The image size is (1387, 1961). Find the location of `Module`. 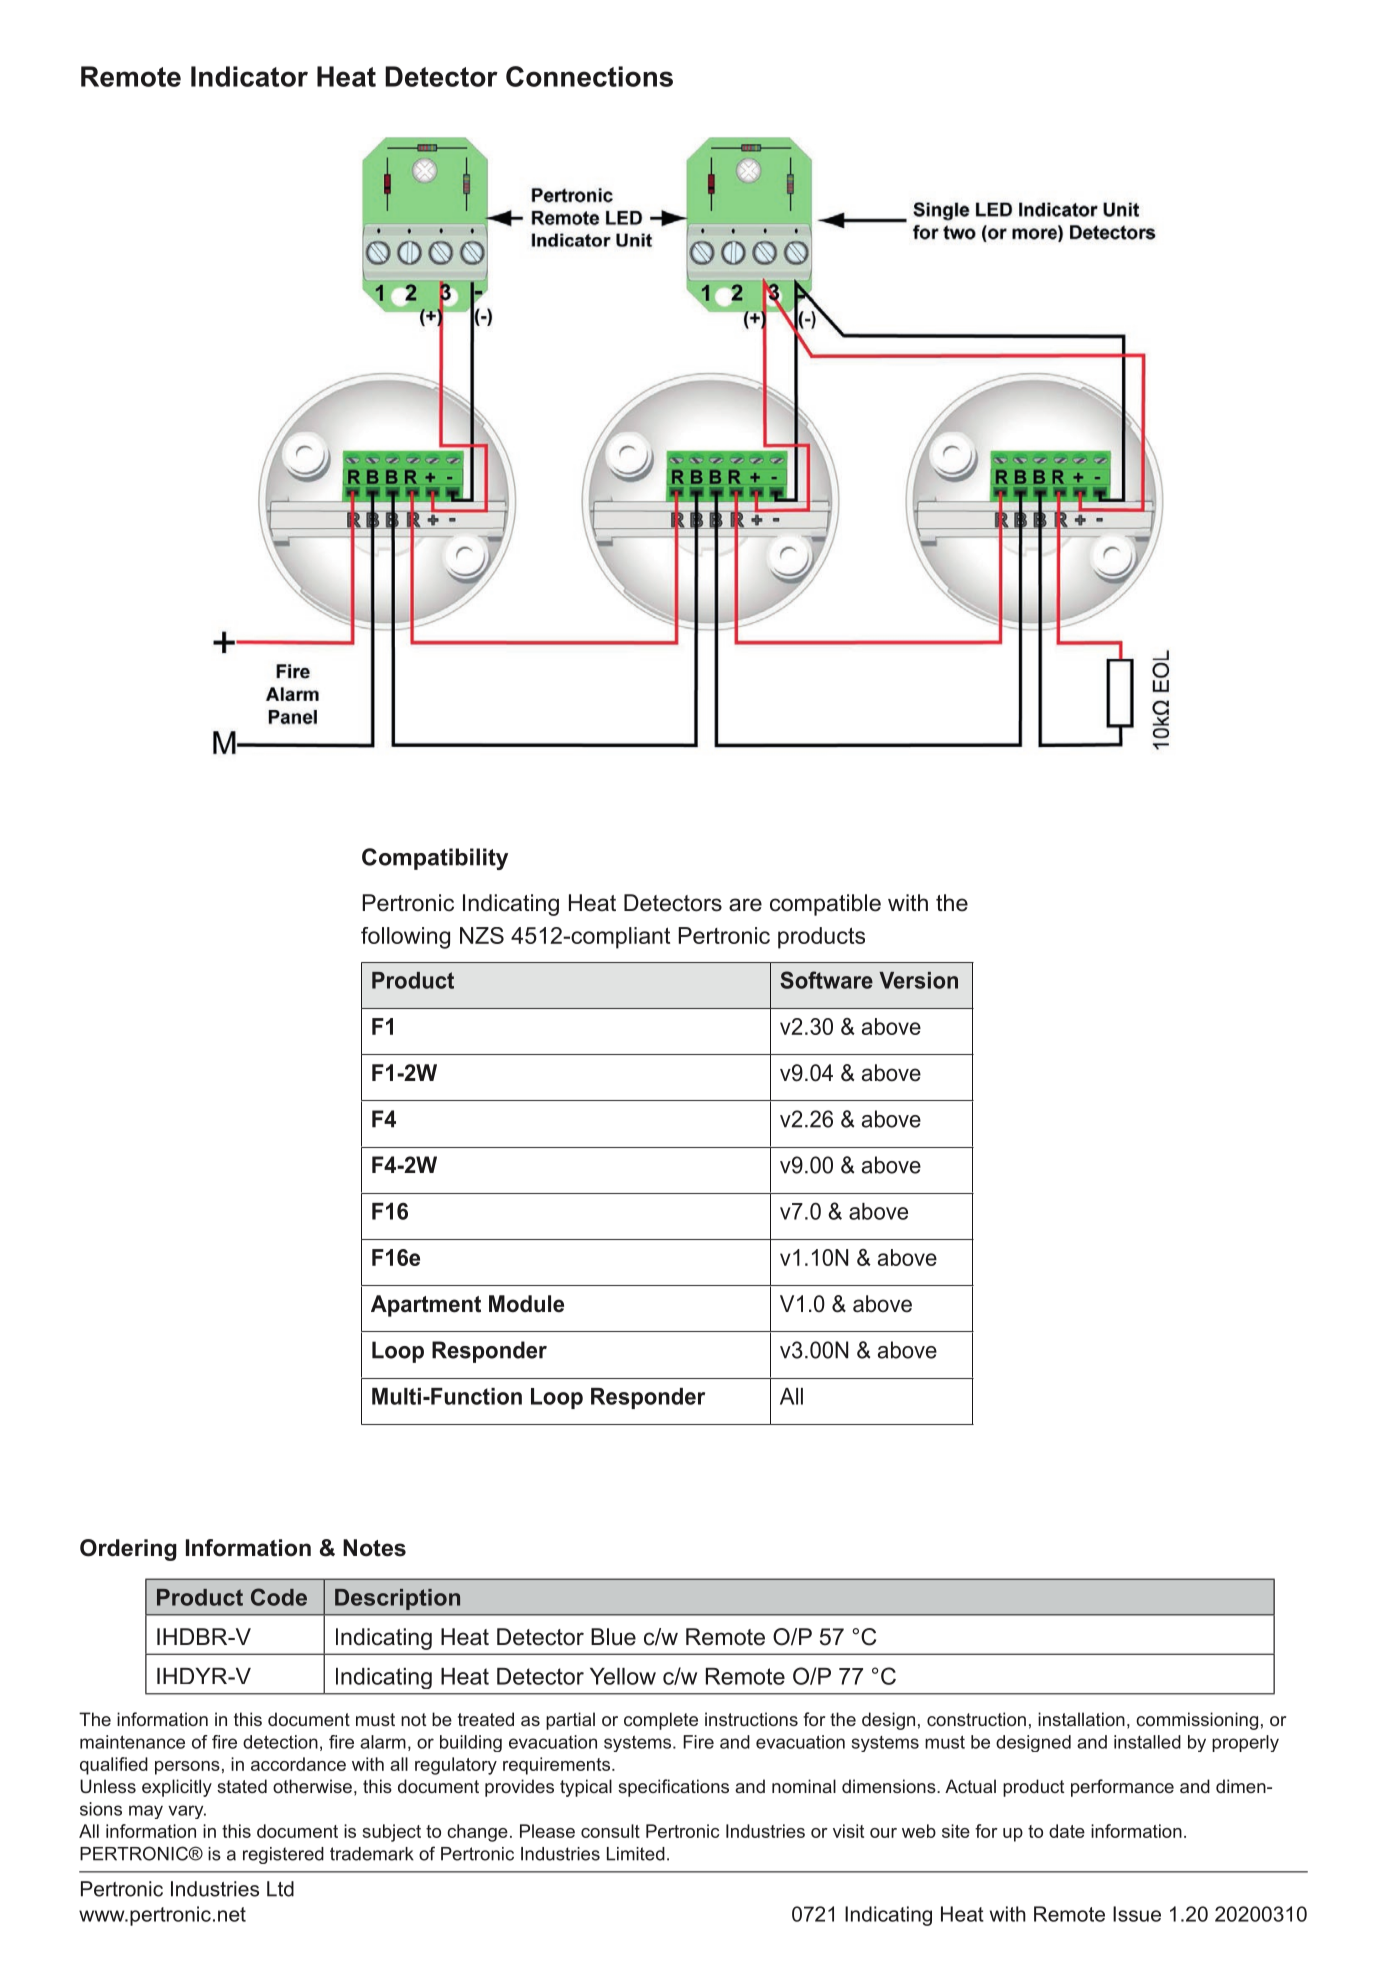

Module is located at coordinates (526, 1304).
